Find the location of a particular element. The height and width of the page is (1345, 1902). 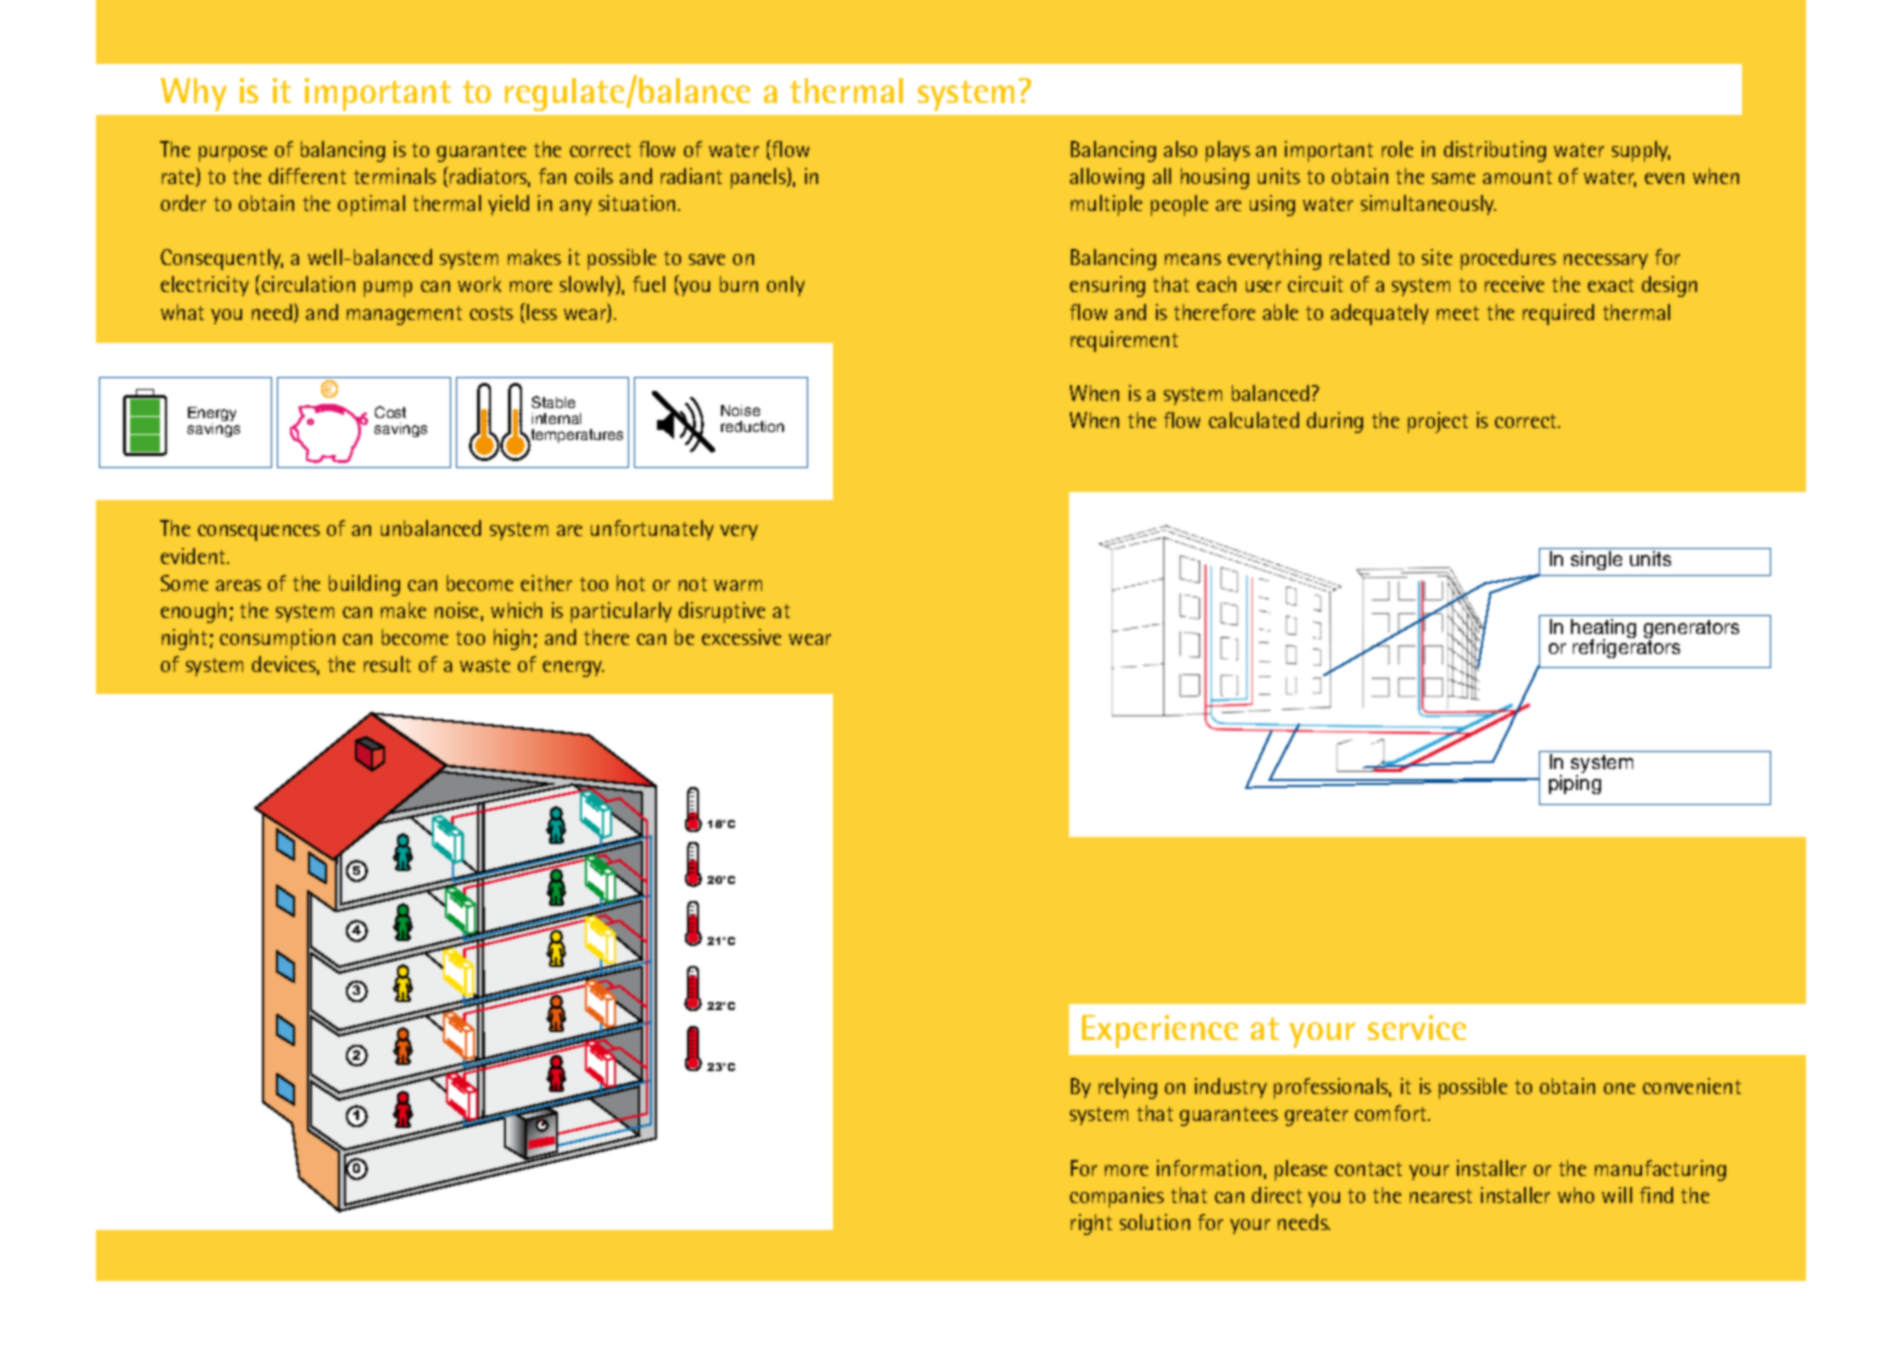

reduction is located at coordinates (752, 426).
